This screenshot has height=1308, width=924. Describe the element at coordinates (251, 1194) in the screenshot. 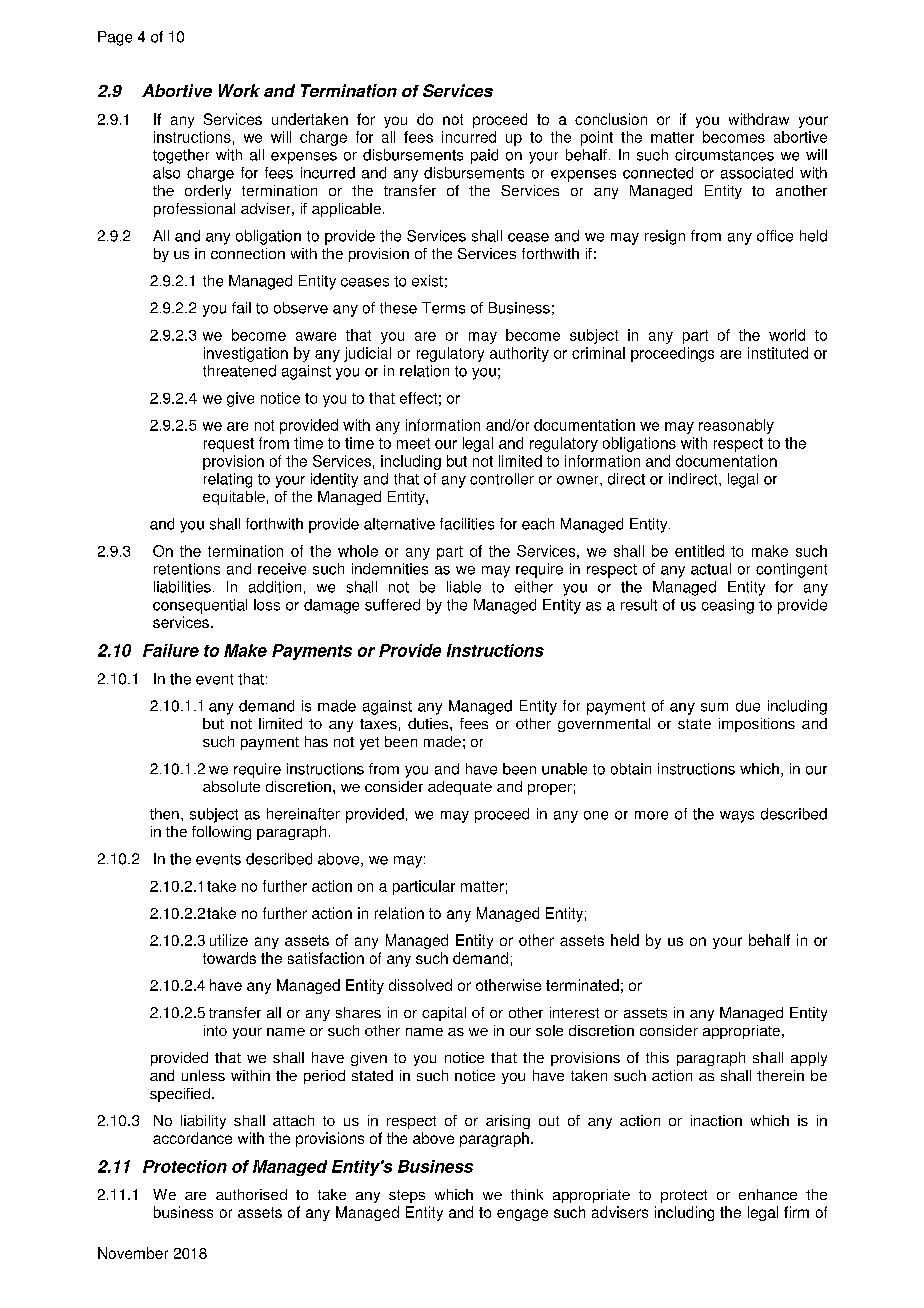

I see `authorised` at that location.
